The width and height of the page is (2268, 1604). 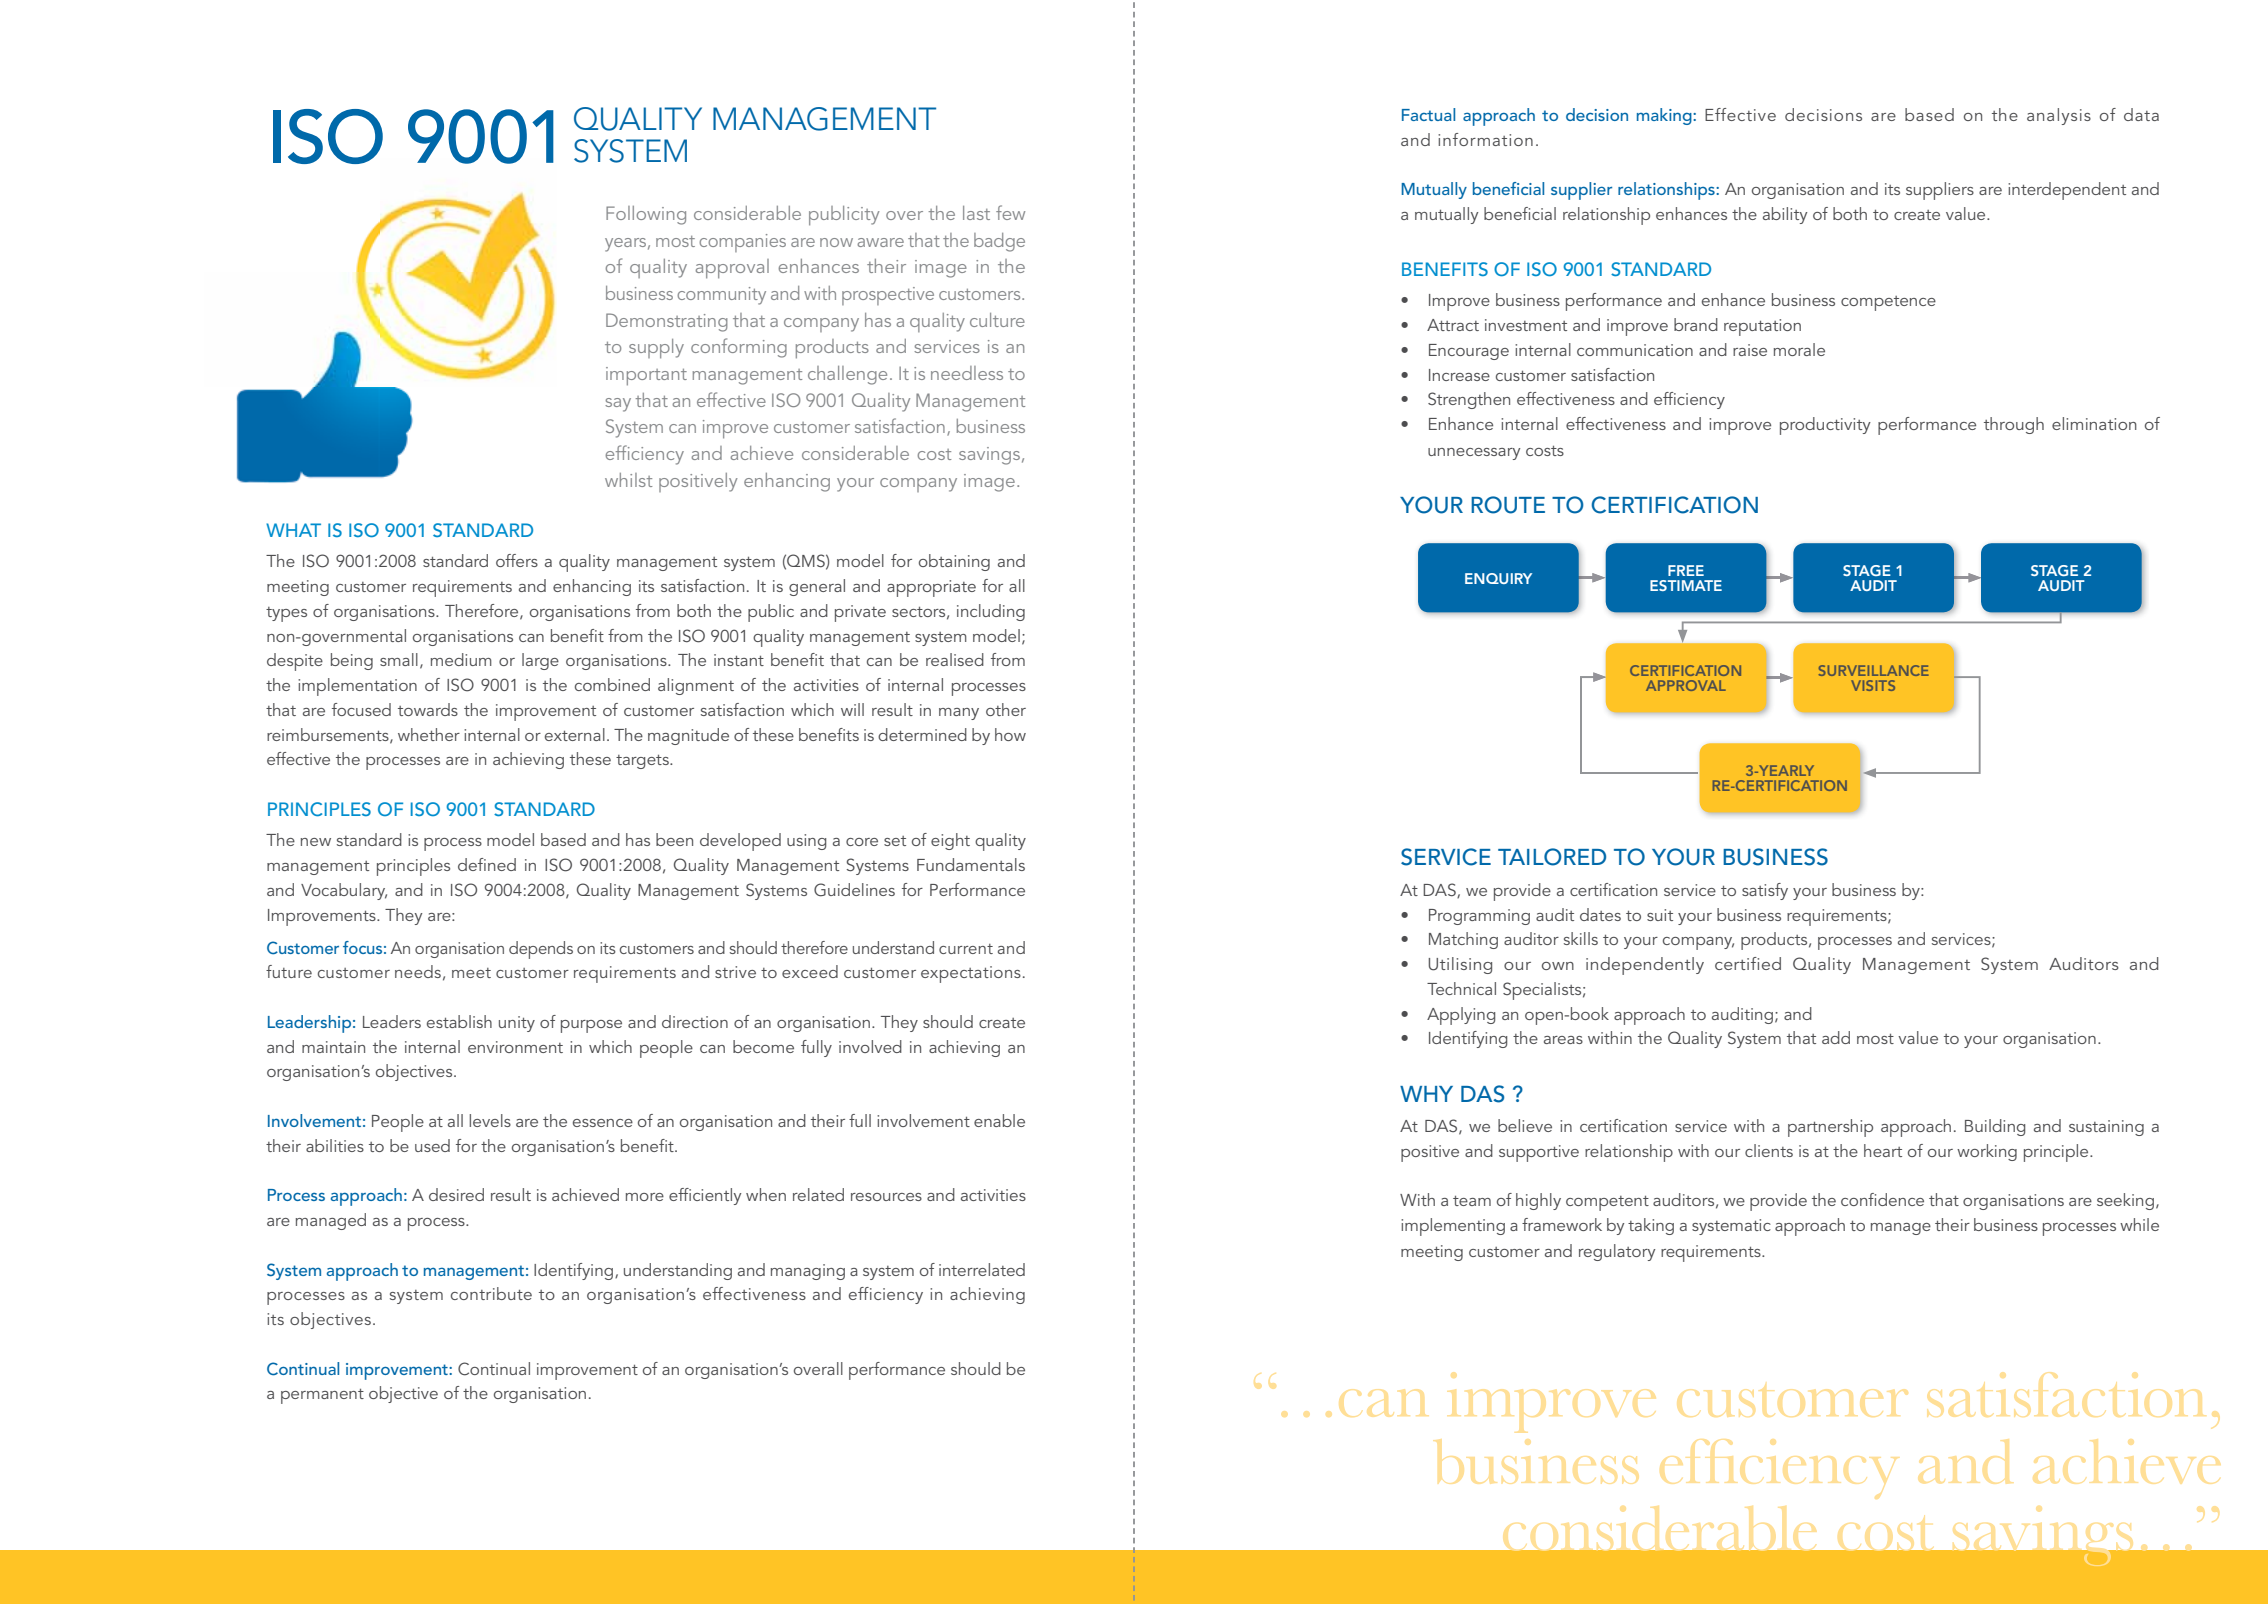 I want to click on Factual, so click(x=1428, y=114).
